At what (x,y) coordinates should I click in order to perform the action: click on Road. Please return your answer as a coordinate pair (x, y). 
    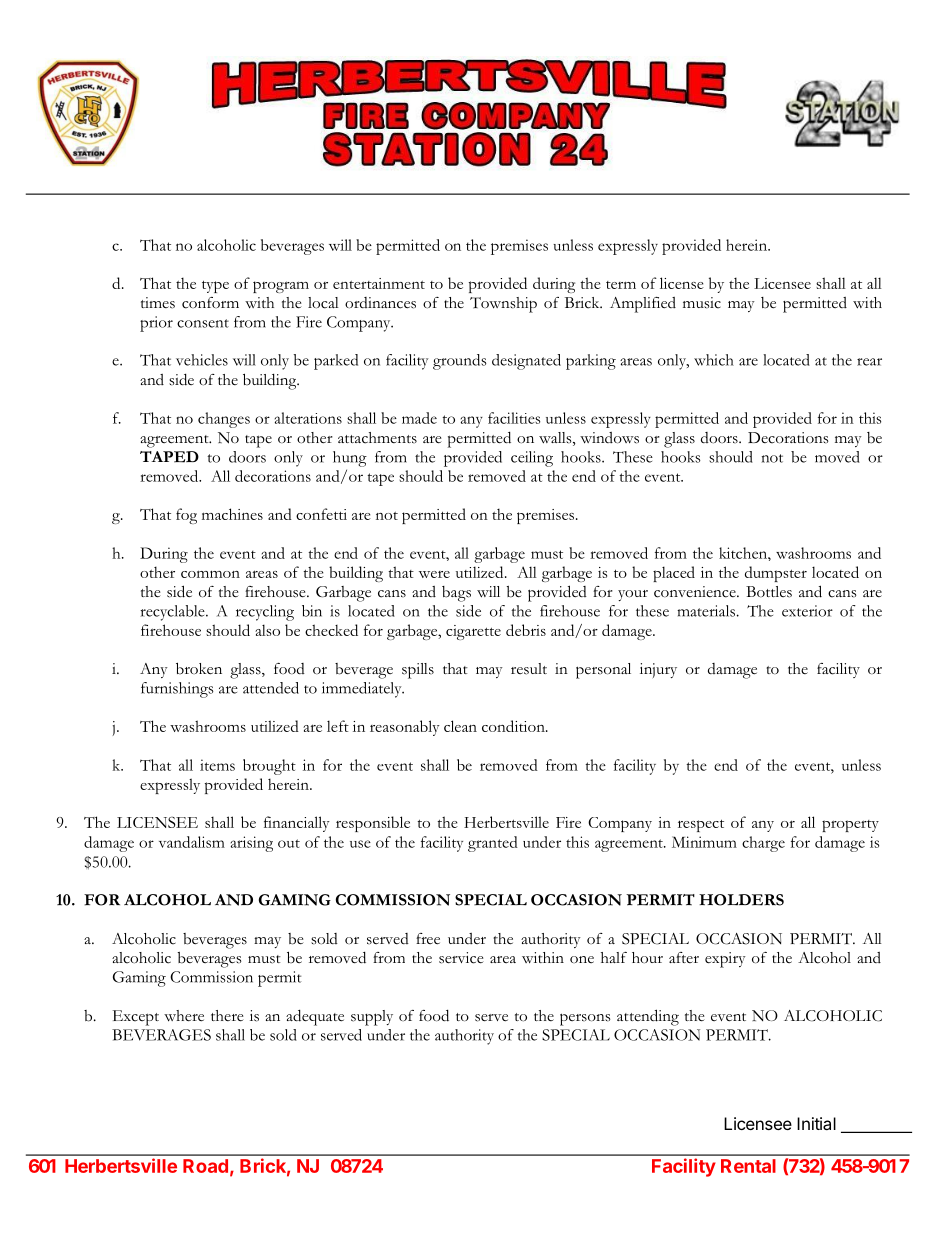
    Looking at the image, I should click on (205, 1166).
